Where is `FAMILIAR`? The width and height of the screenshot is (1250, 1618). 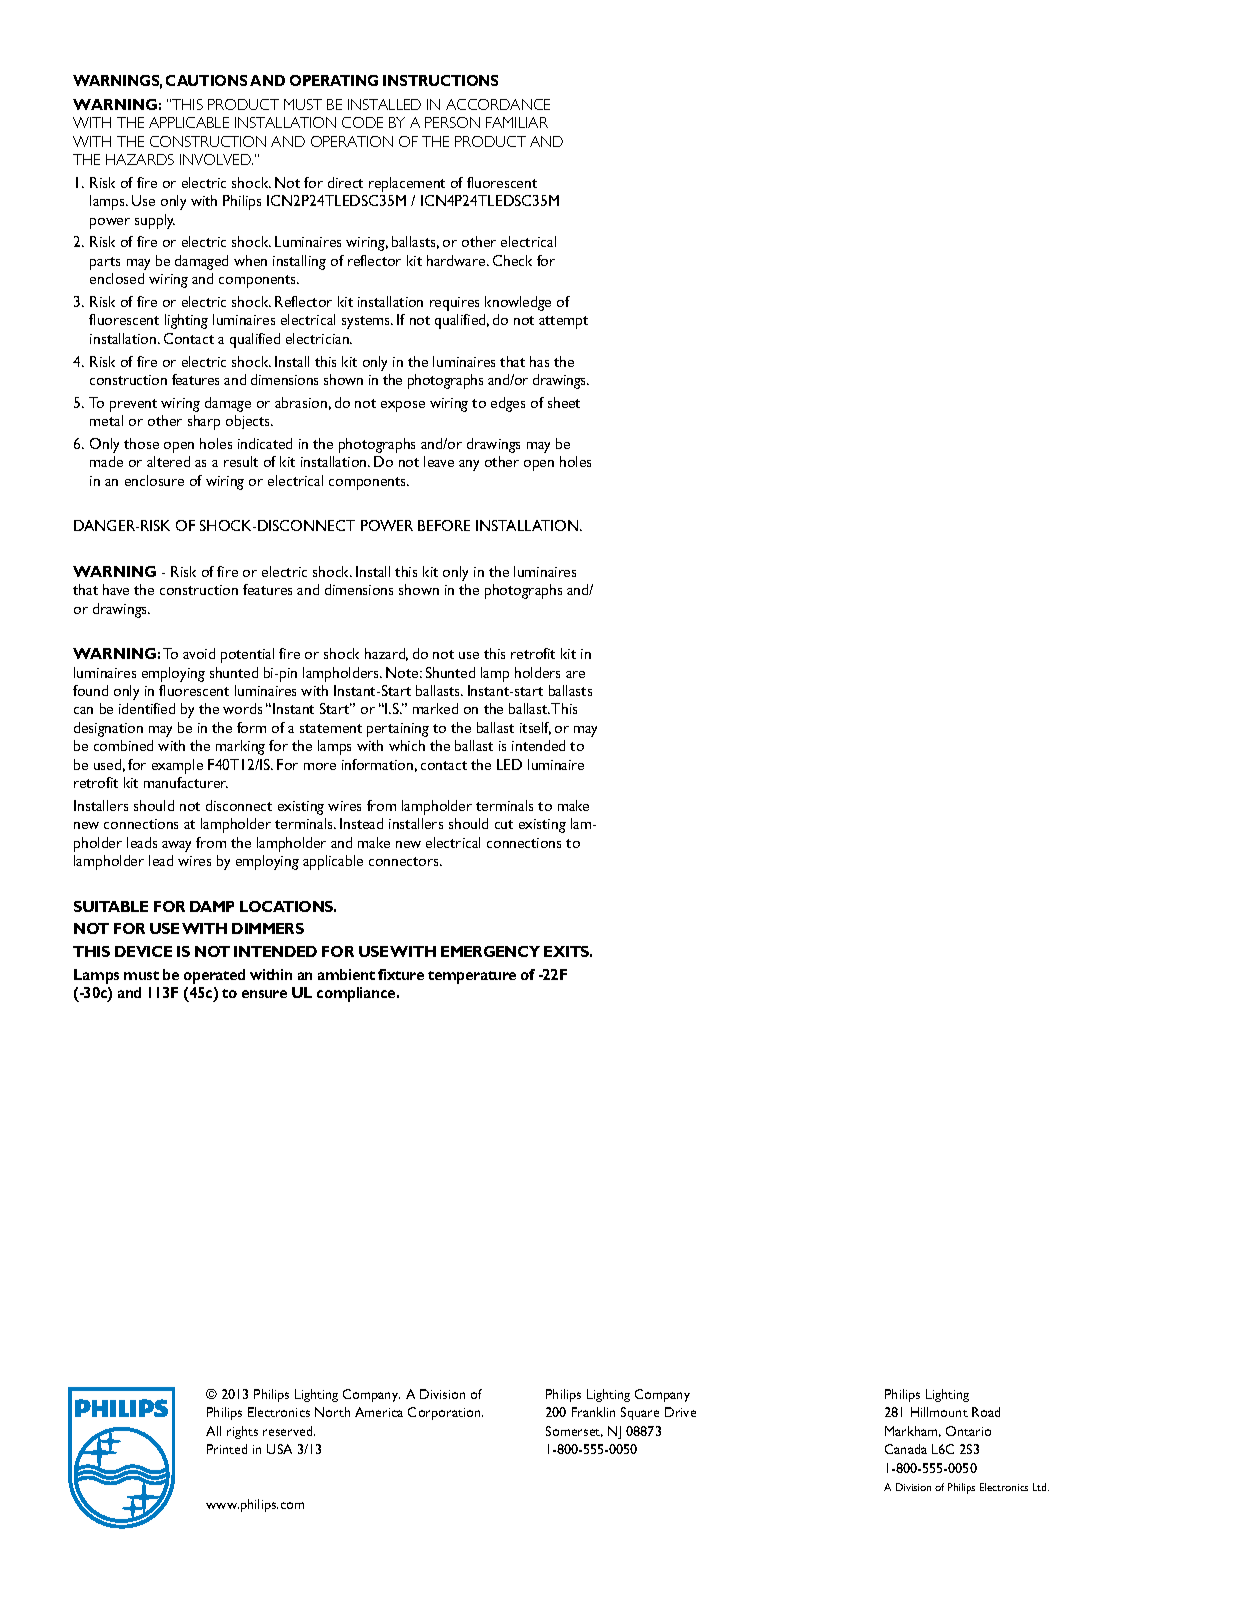
FAMILIAR is located at coordinates (517, 122).
